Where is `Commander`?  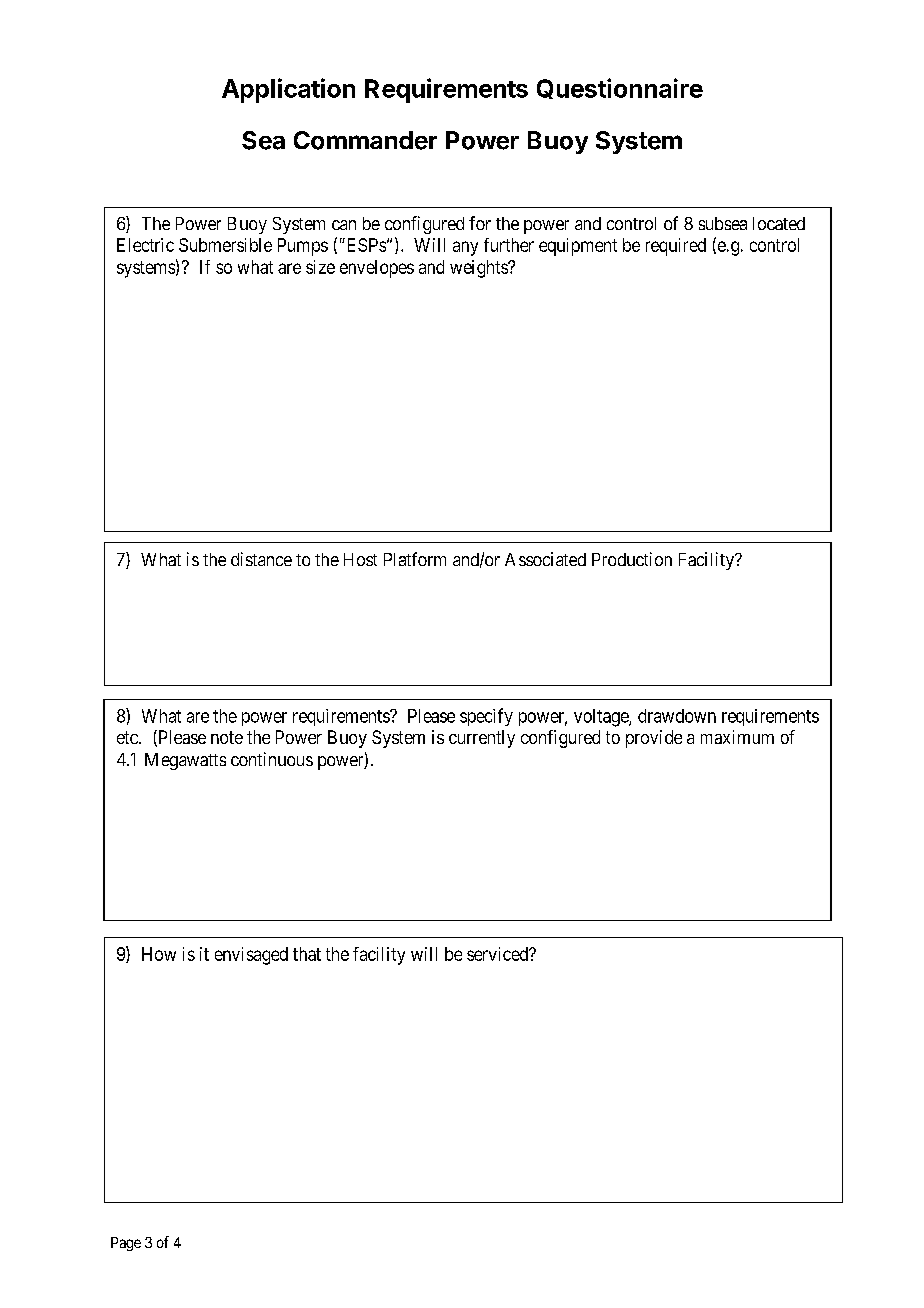 Commander is located at coordinates (365, 140).
